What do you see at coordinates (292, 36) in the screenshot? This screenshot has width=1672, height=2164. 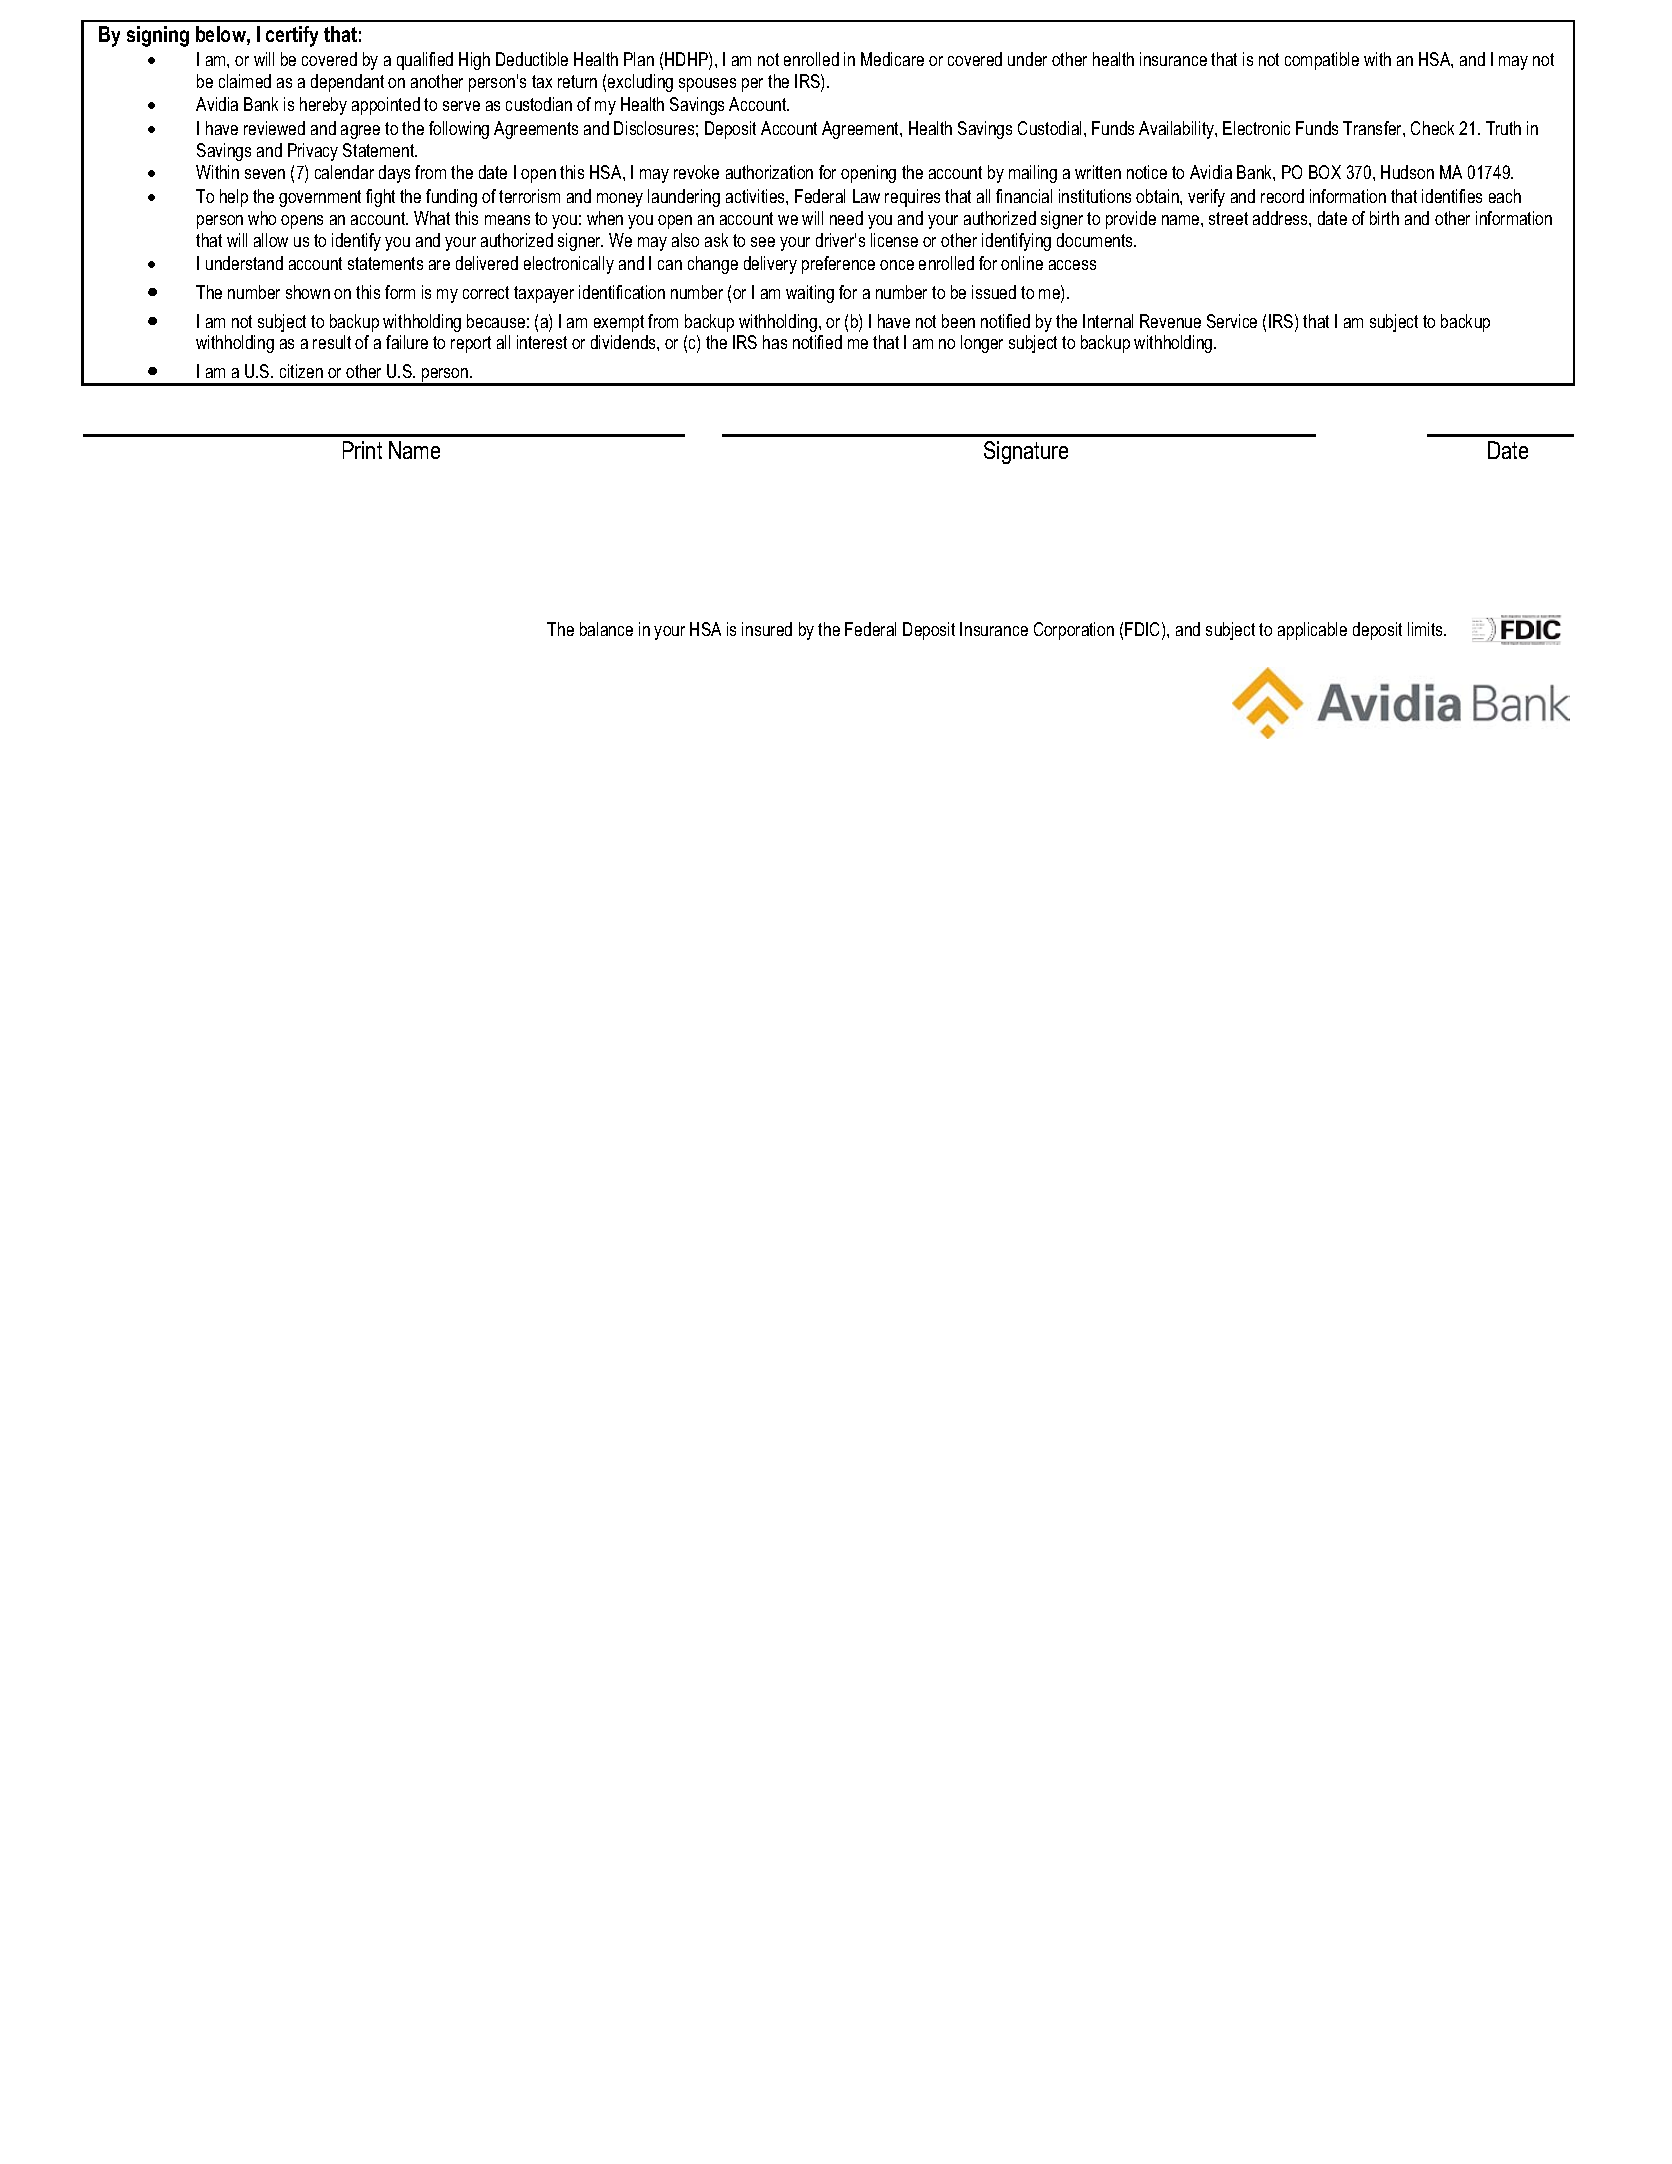 I see `certify` at bounding box center [292, 36].
